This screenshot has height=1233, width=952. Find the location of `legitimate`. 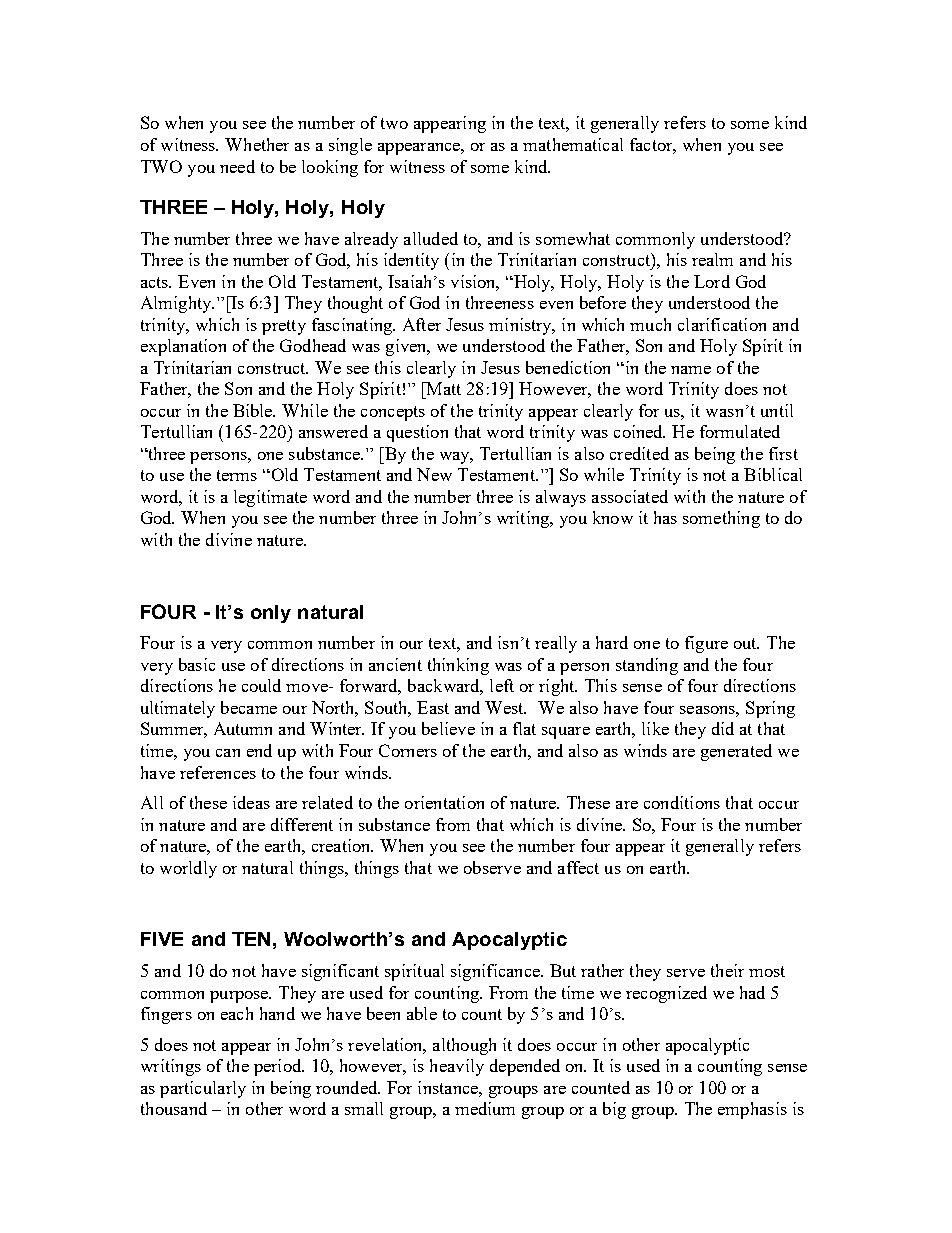

legitimate is located at coordinates (270, 498).
